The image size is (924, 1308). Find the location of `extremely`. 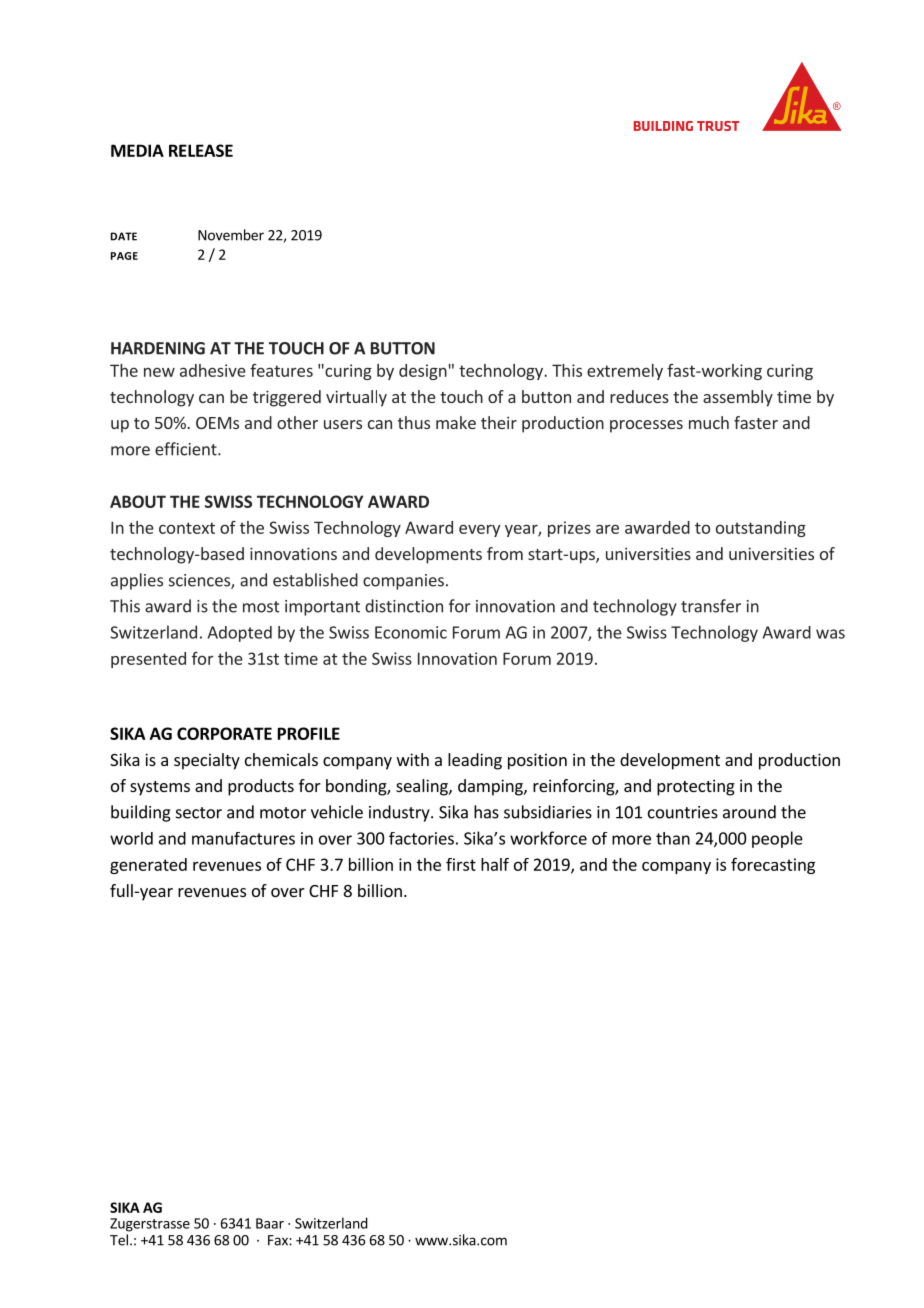

extremely is located at coordinates (625, 372).
